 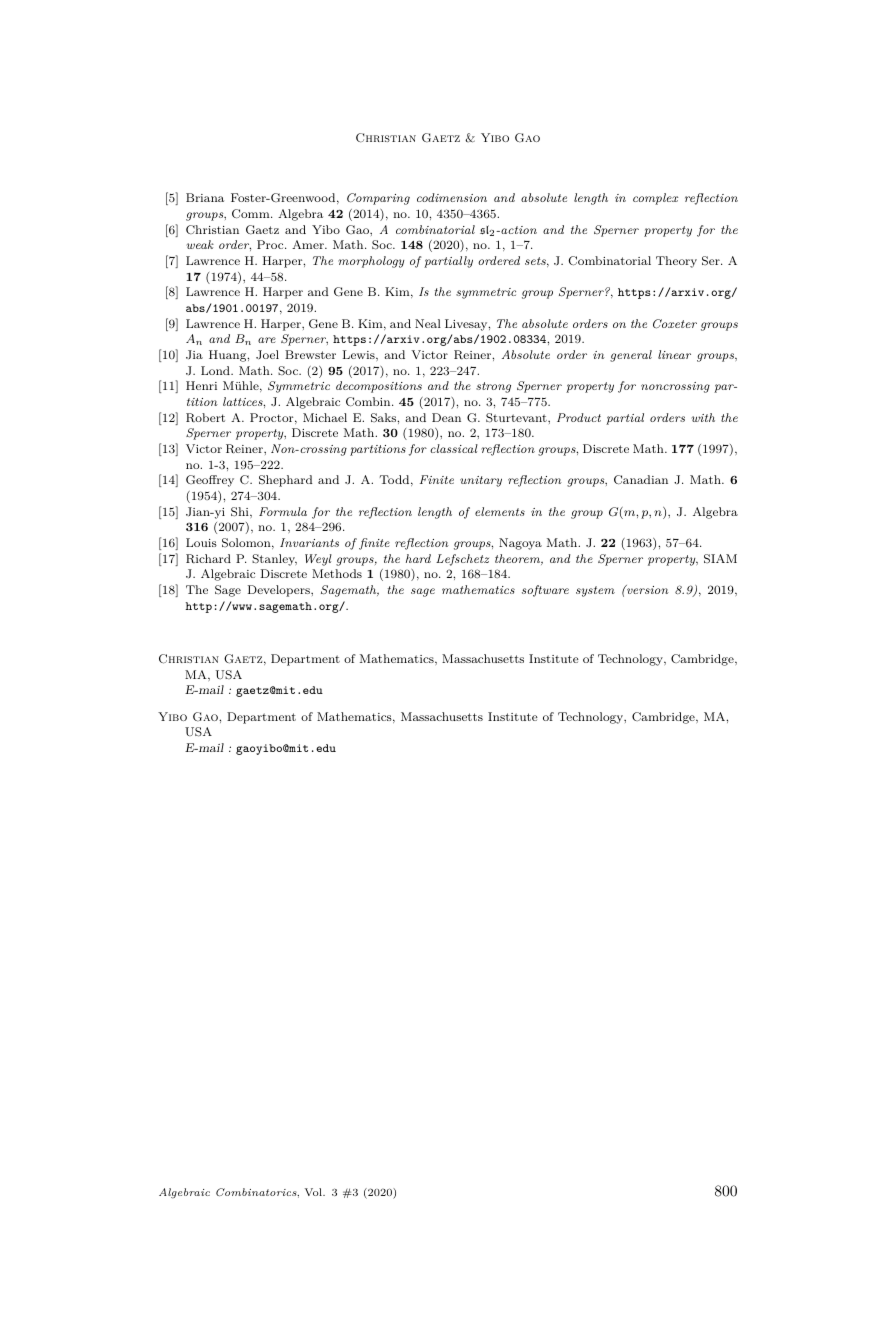 What do you see at coordinates (500, 511) in the screenshot?
I see `elements` at bounding box center [500, 511].
